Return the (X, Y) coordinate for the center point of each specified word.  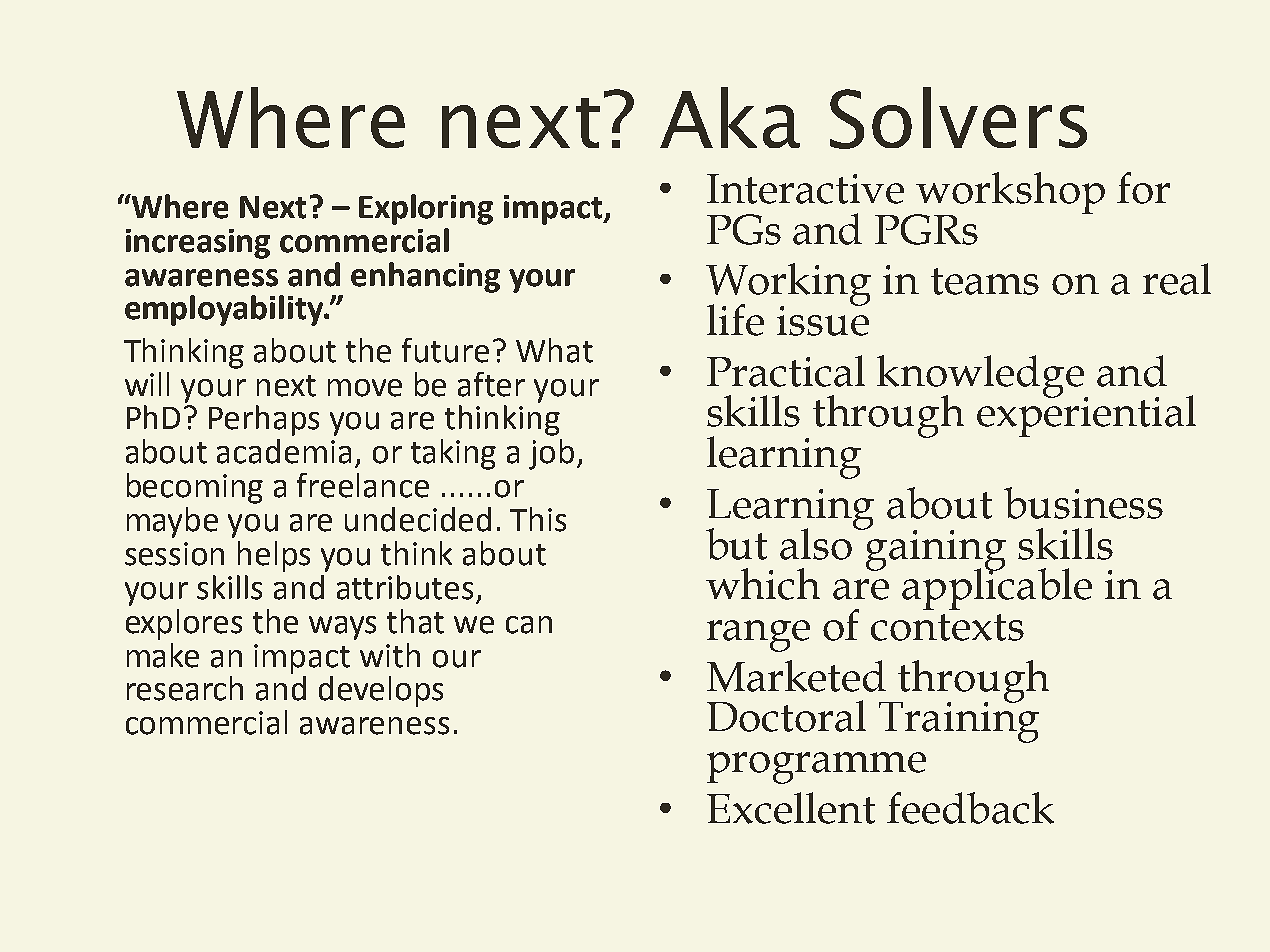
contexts (947, 627)
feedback (970, 808)
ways (342, 628)
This (538, 519)
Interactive (805, 189)
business (1083, 503)
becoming (195, 488)
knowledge (982, 377)
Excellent (791, 808)
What (554, 350)
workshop (1010, 194)
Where (179, 206)
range (758, 636)
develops (381, 691)
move (365, 388)
